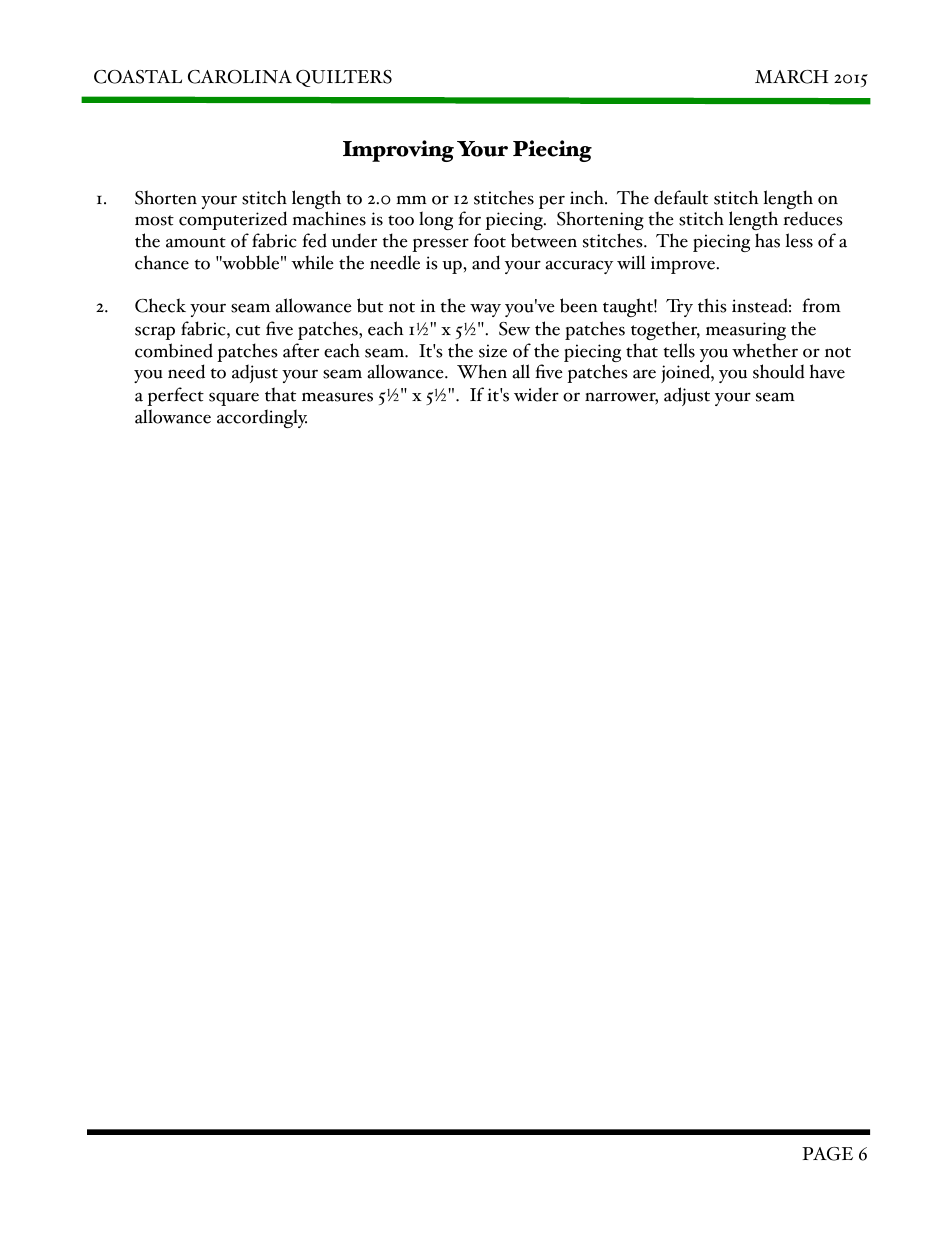 This document has height=1233, width=952. What do you see at coordinates (174, 350) in the document?
I see `combined` at bounding box center [174, 350].
